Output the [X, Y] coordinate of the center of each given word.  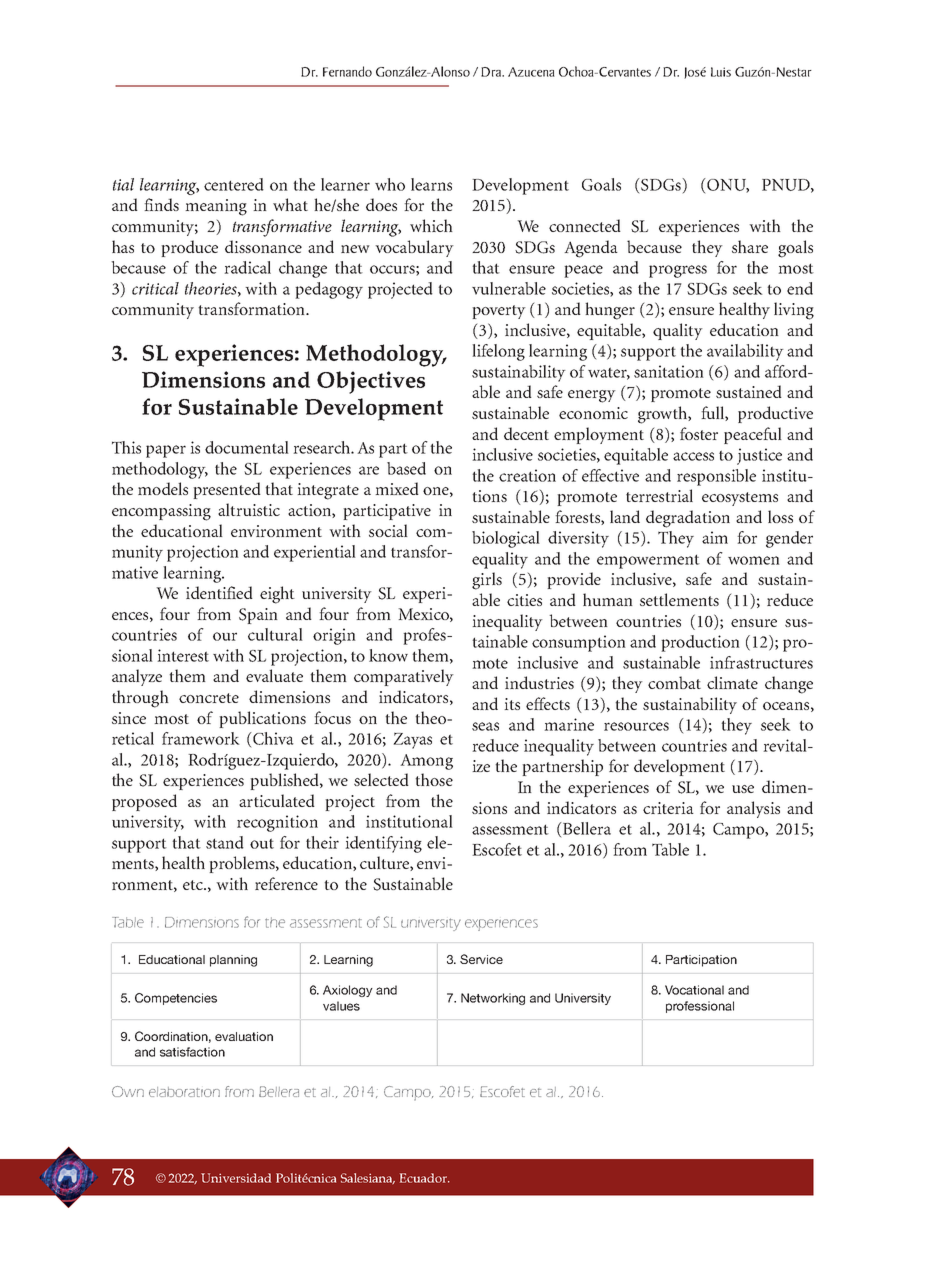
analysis [753, 809]
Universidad [236, 1178]
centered [234, 184]
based [406, 468]
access [693, 456]
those [434, 779]
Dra [492, 72]
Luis [721, 72]
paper [166, 451]
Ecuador [424, 1178]
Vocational [694, 990]
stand [225, 842]
